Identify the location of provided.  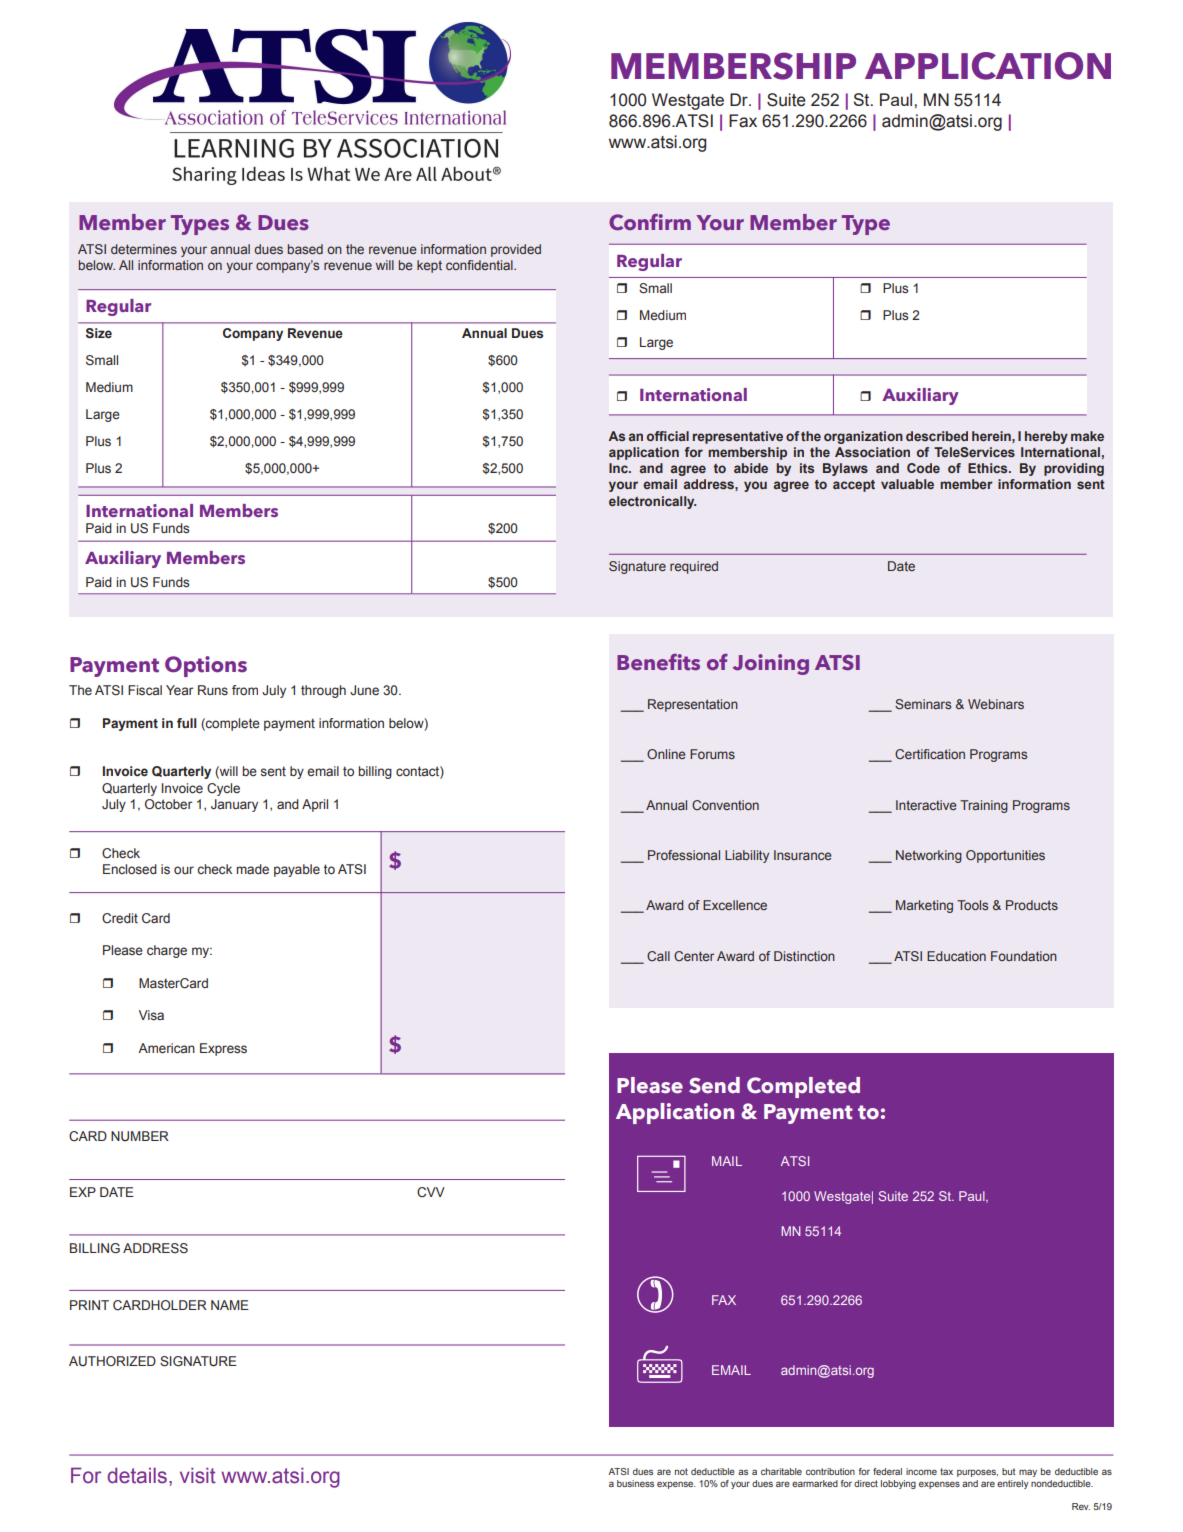
(516, 250).
